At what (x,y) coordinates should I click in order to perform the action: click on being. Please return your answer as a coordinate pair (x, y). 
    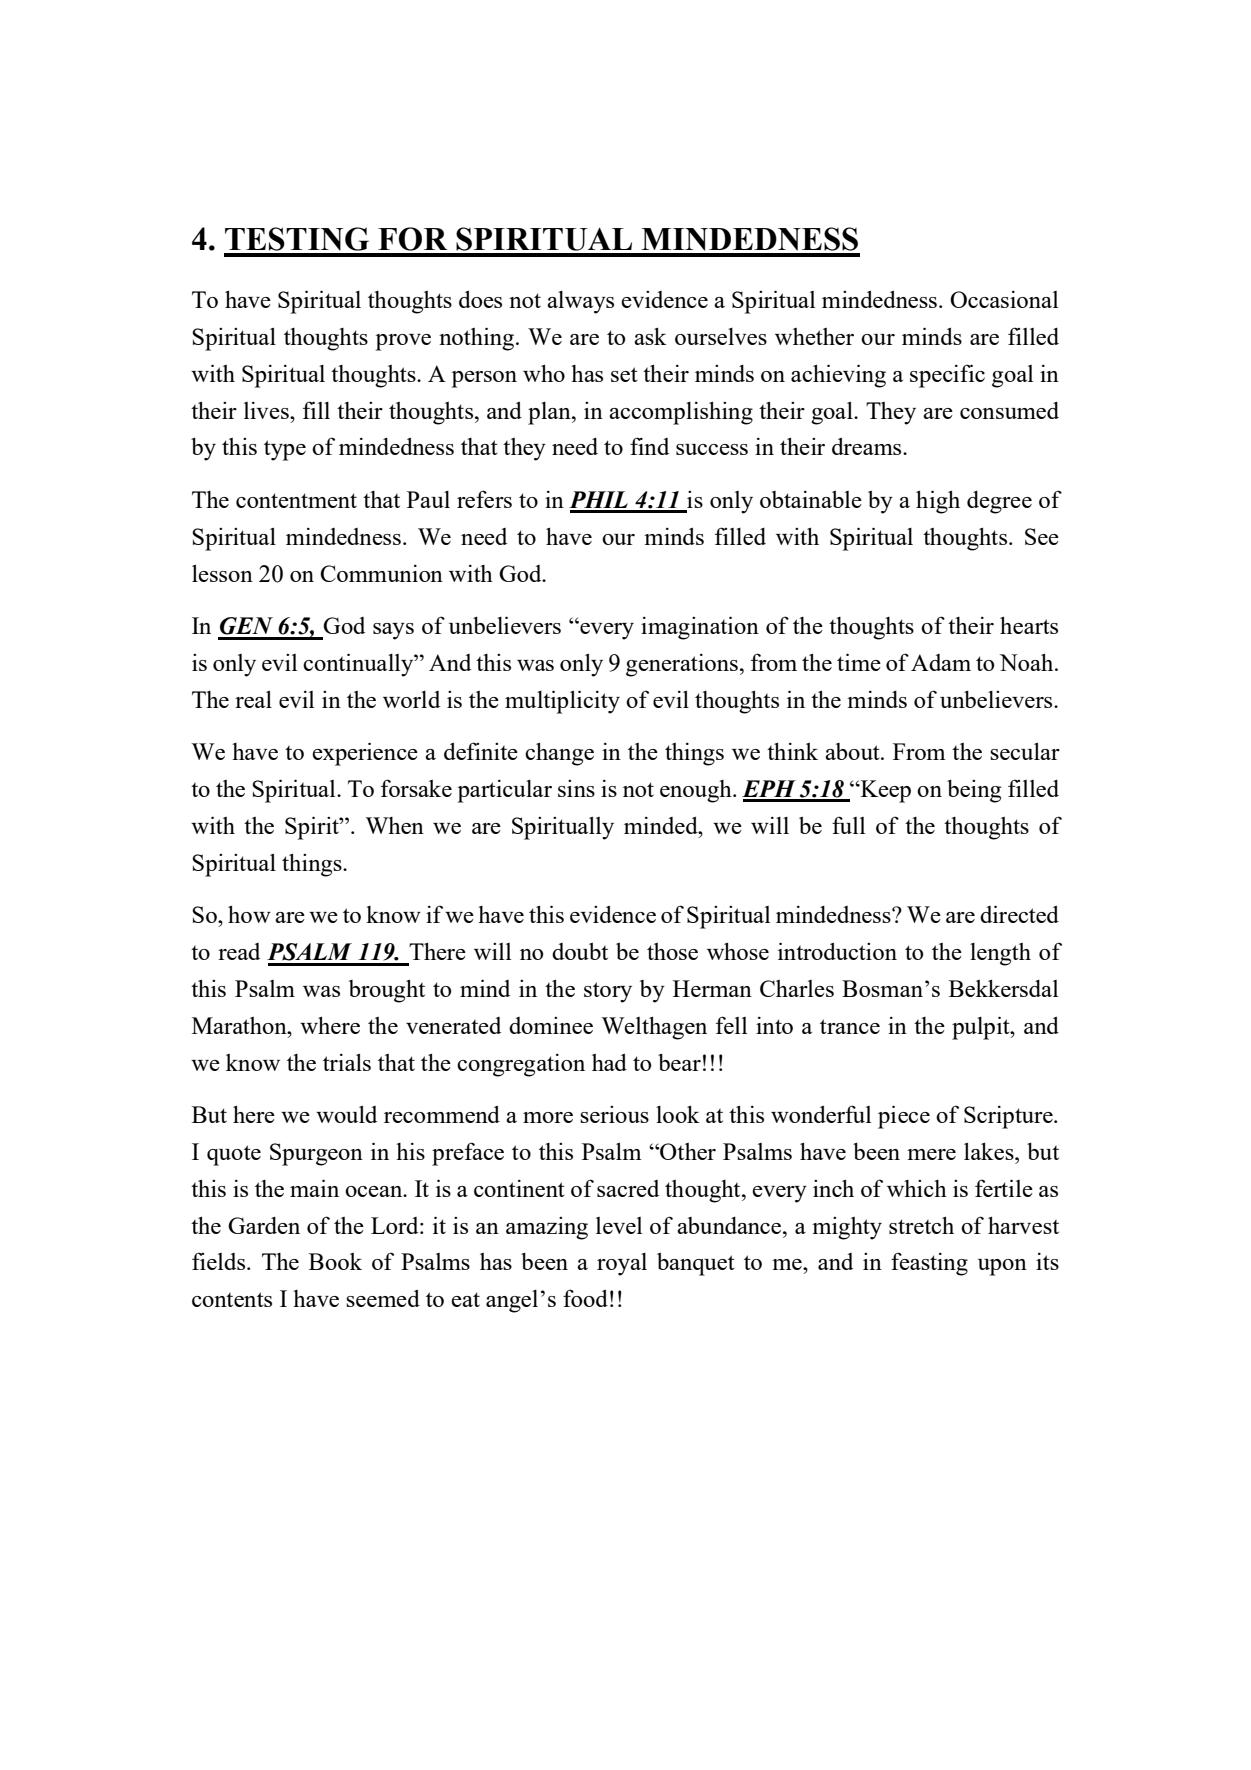
    Looking at the image, I should click on (974, 791).
